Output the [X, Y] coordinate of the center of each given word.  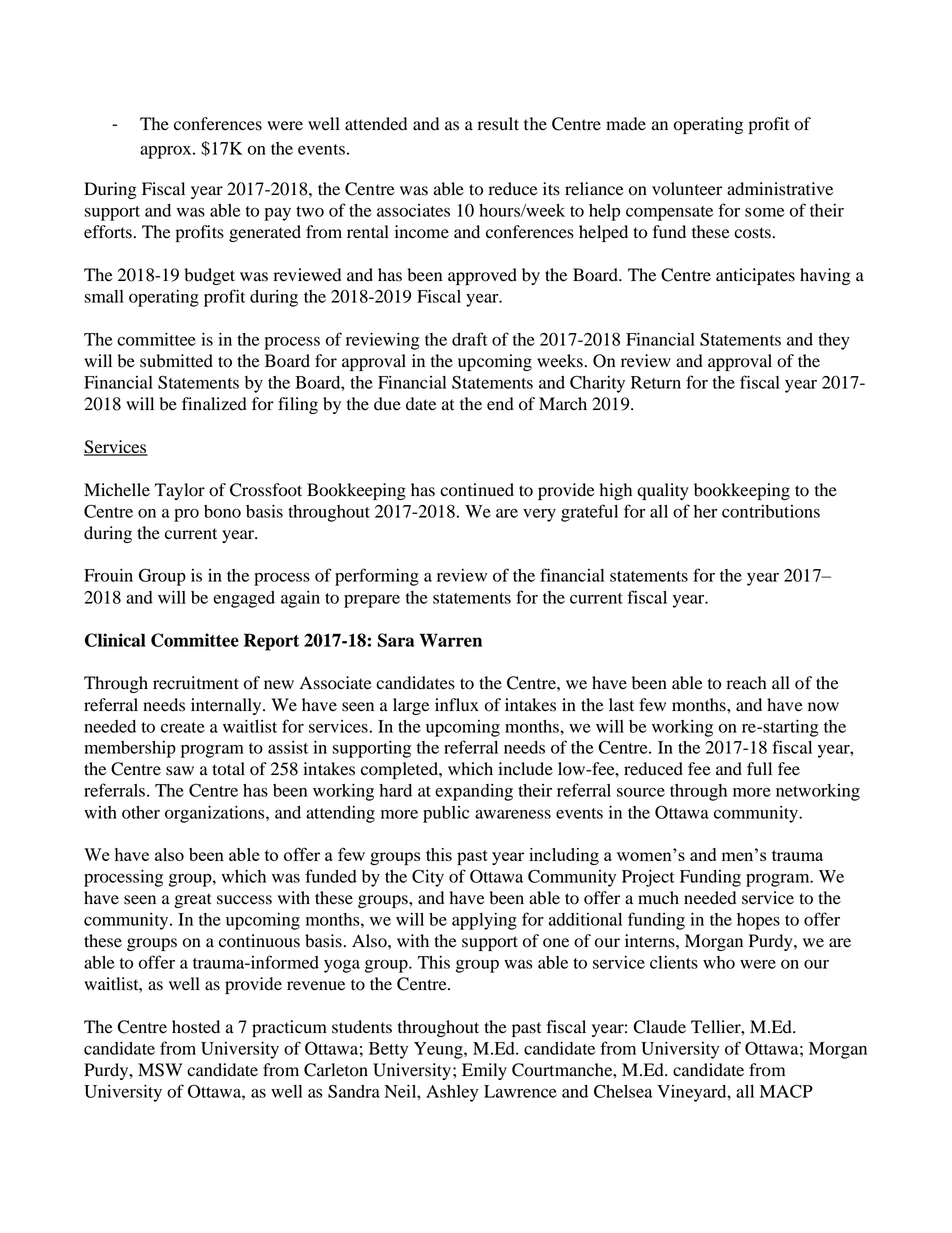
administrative [780, 189]
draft [470, 339]
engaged [244, 599]
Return [656, 382]
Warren [451, 640]
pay [277, 214]
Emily [484, 1071]
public [446, 814]
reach [747, 683]
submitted [176, 361]
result [498, 124]
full [759, 769]
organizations [216, 814]
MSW [160, 1070]
